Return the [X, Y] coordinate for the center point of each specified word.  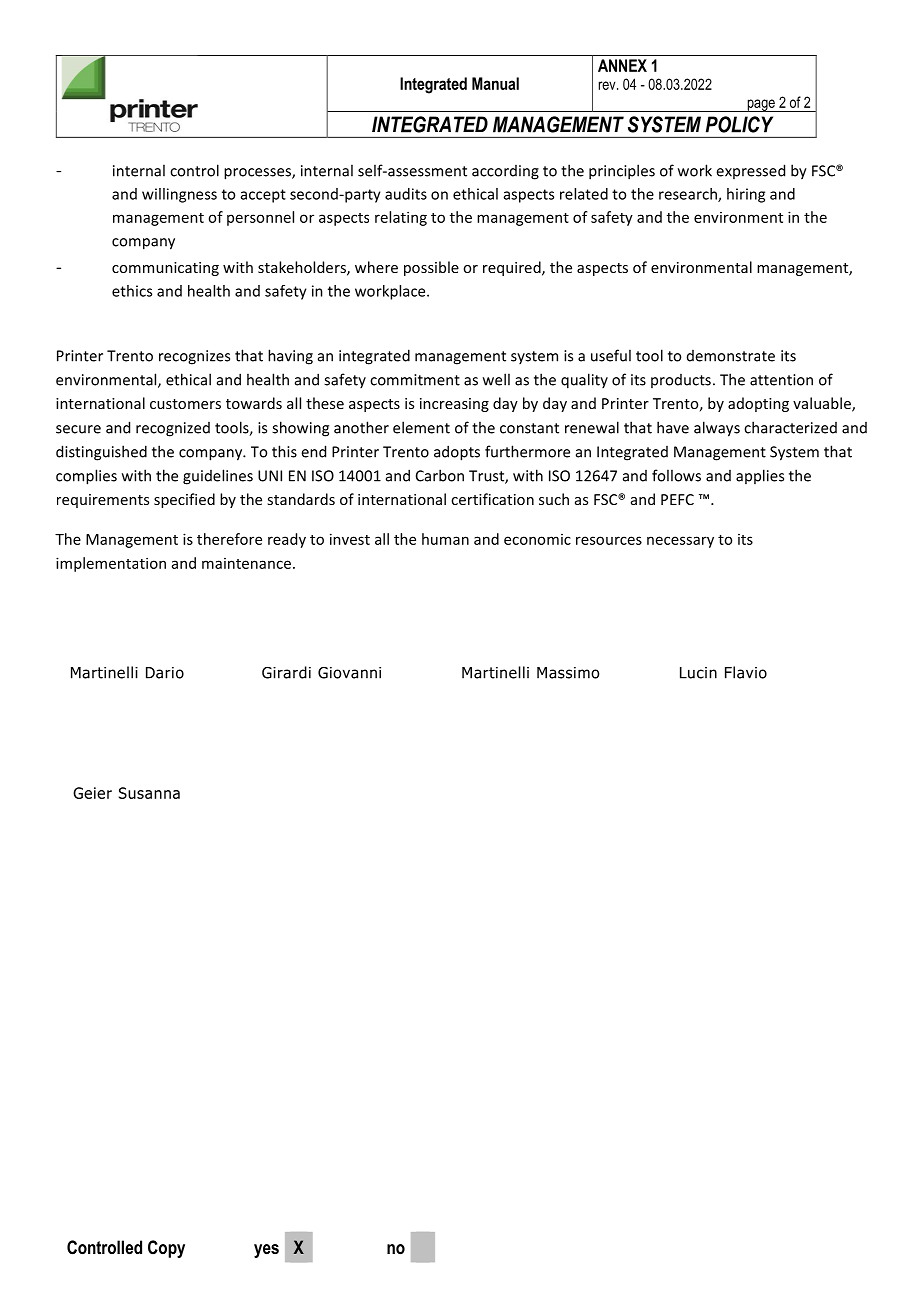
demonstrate [731, 356]
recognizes [194, 357]
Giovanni [349, 673]
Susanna [149, 793]
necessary [680, 542]
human [445, 539]
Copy [166, 1249]
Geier [92, 793]
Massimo [568, 673]
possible [431, 268]
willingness [179, 195]
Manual [495, 83]
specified [184, 500]
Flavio [746, 672]
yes [266, 1251]
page [761, 105]
